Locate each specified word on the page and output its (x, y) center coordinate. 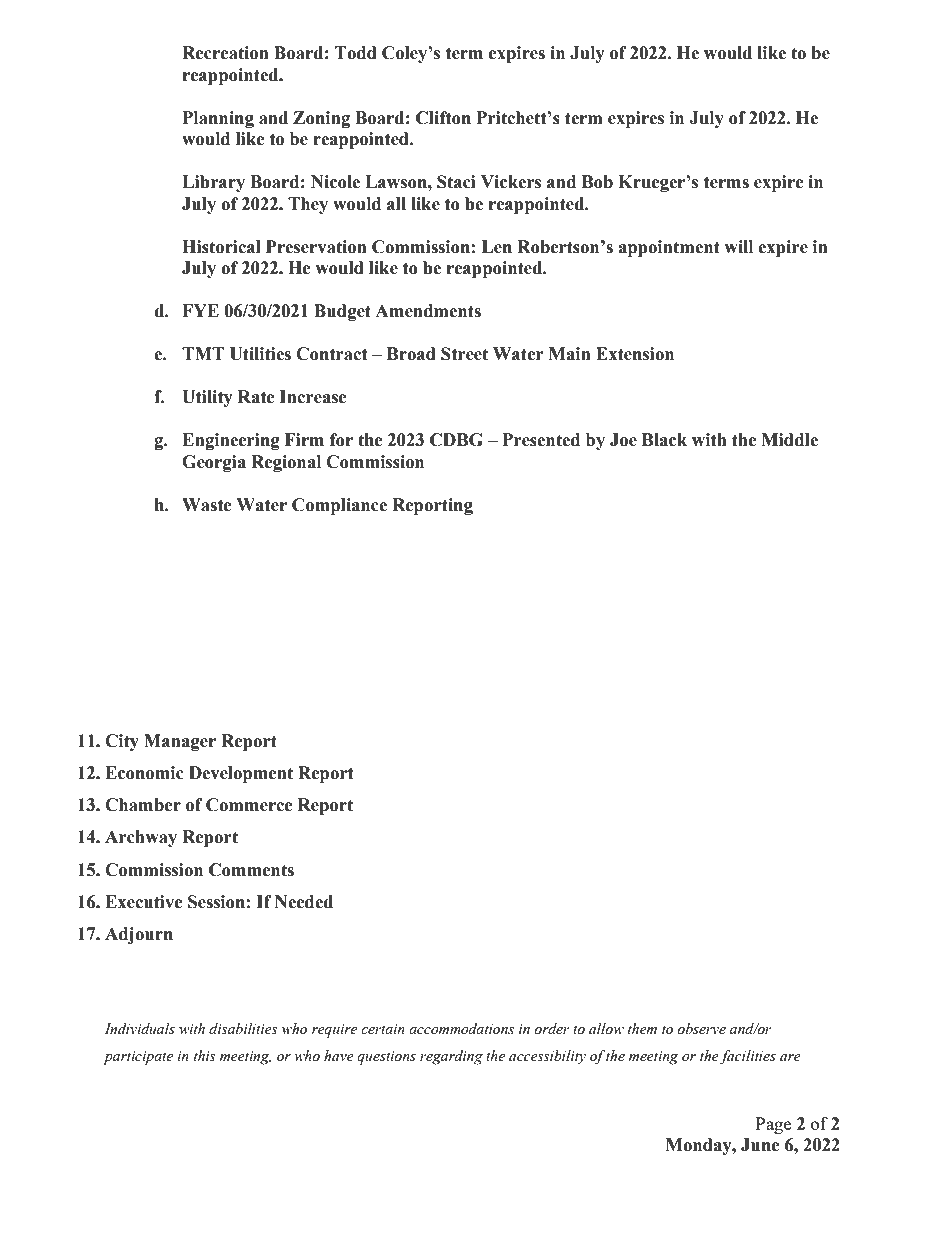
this (205, 1055)
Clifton (443, 118)
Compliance (339, 506)
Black (664, 440)
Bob (597, 182)
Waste (207, 505)
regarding (451, 1057)
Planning (218, 119)
